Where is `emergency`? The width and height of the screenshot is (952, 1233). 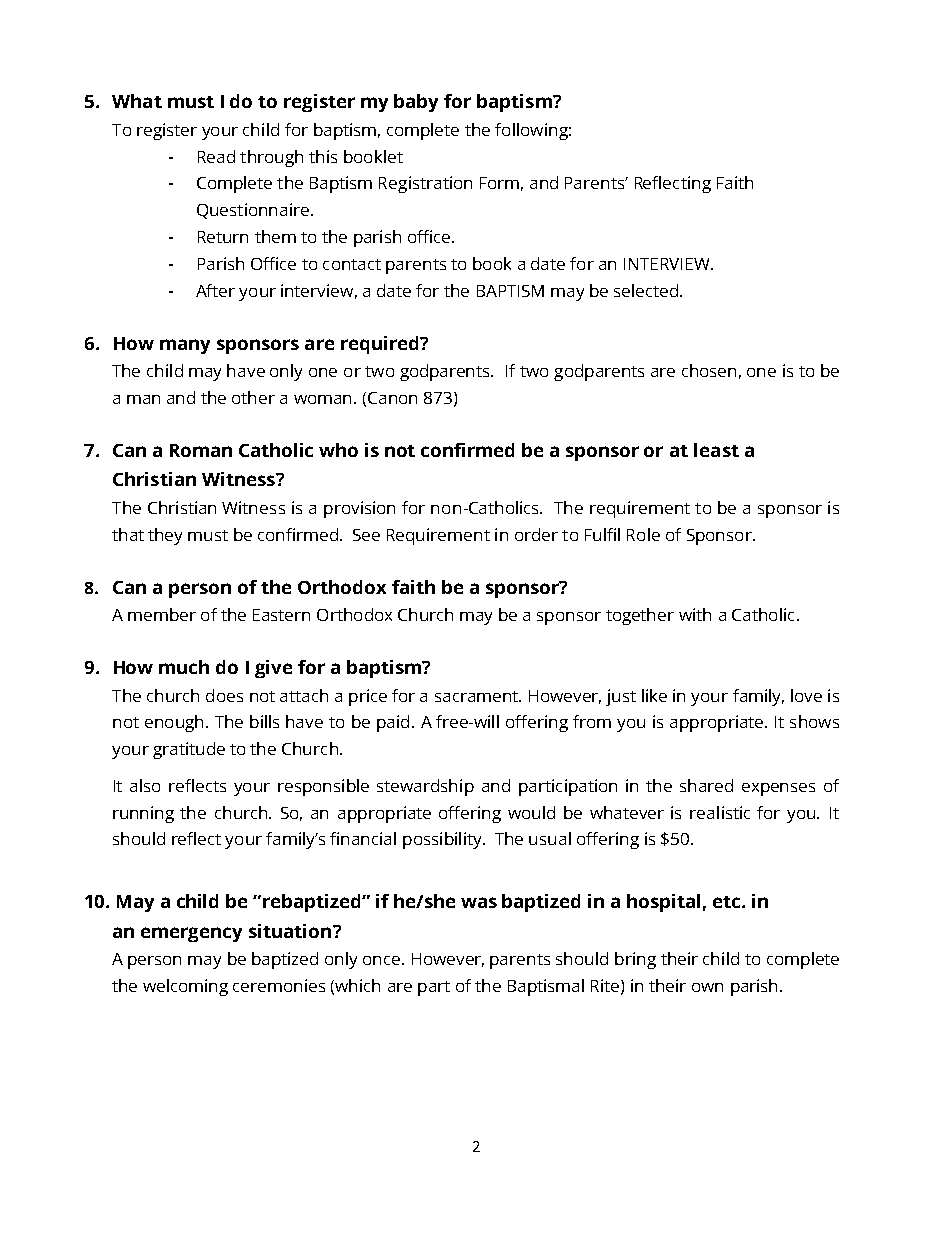
emergency is located at coordinates (191, 934).
